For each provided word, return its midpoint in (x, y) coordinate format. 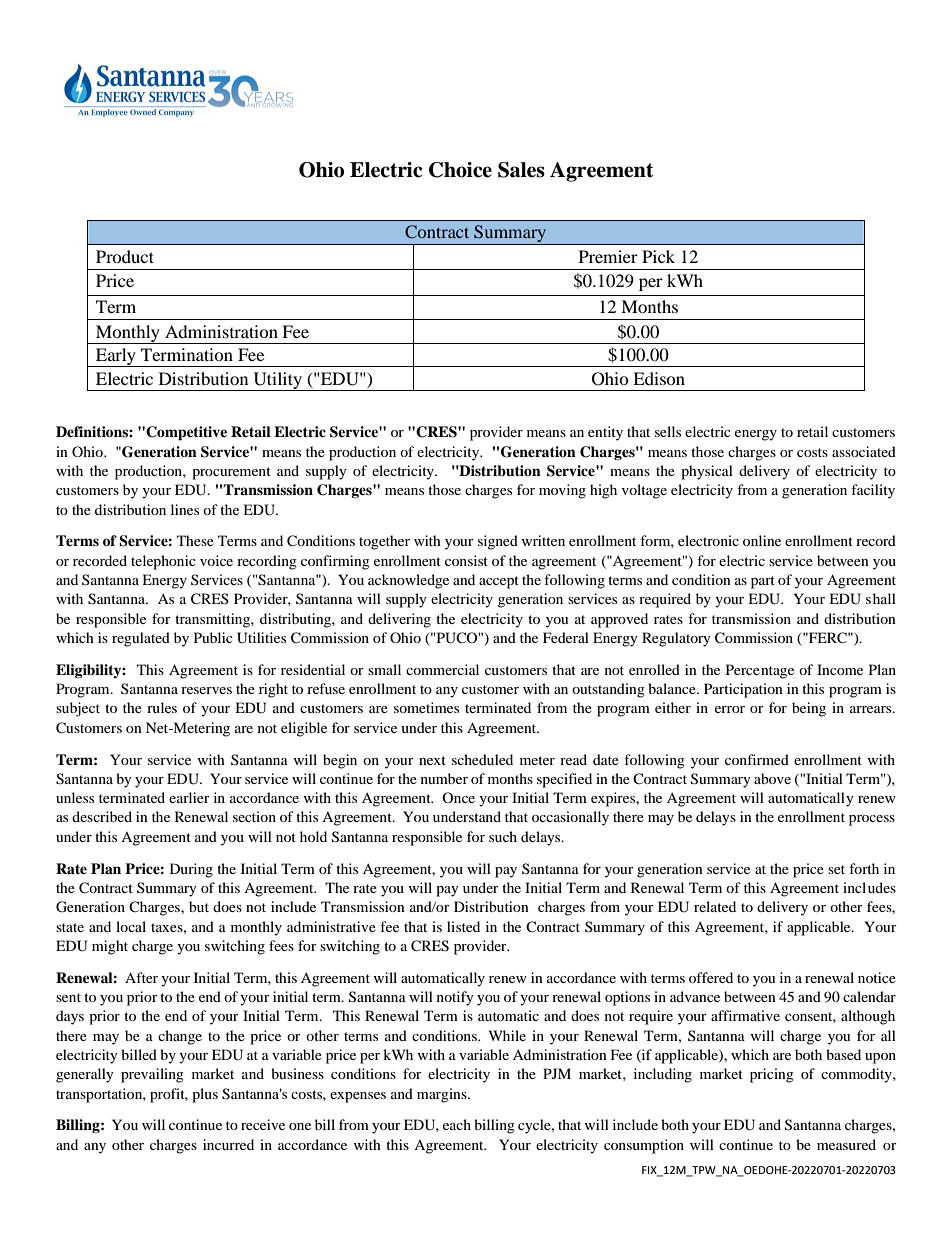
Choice (460, 170)
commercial (442, 669)
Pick (658, 256)
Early (116, 357)
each (457, 1124)
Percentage (760, 671)
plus (205, 1095)
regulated (141, 639)
